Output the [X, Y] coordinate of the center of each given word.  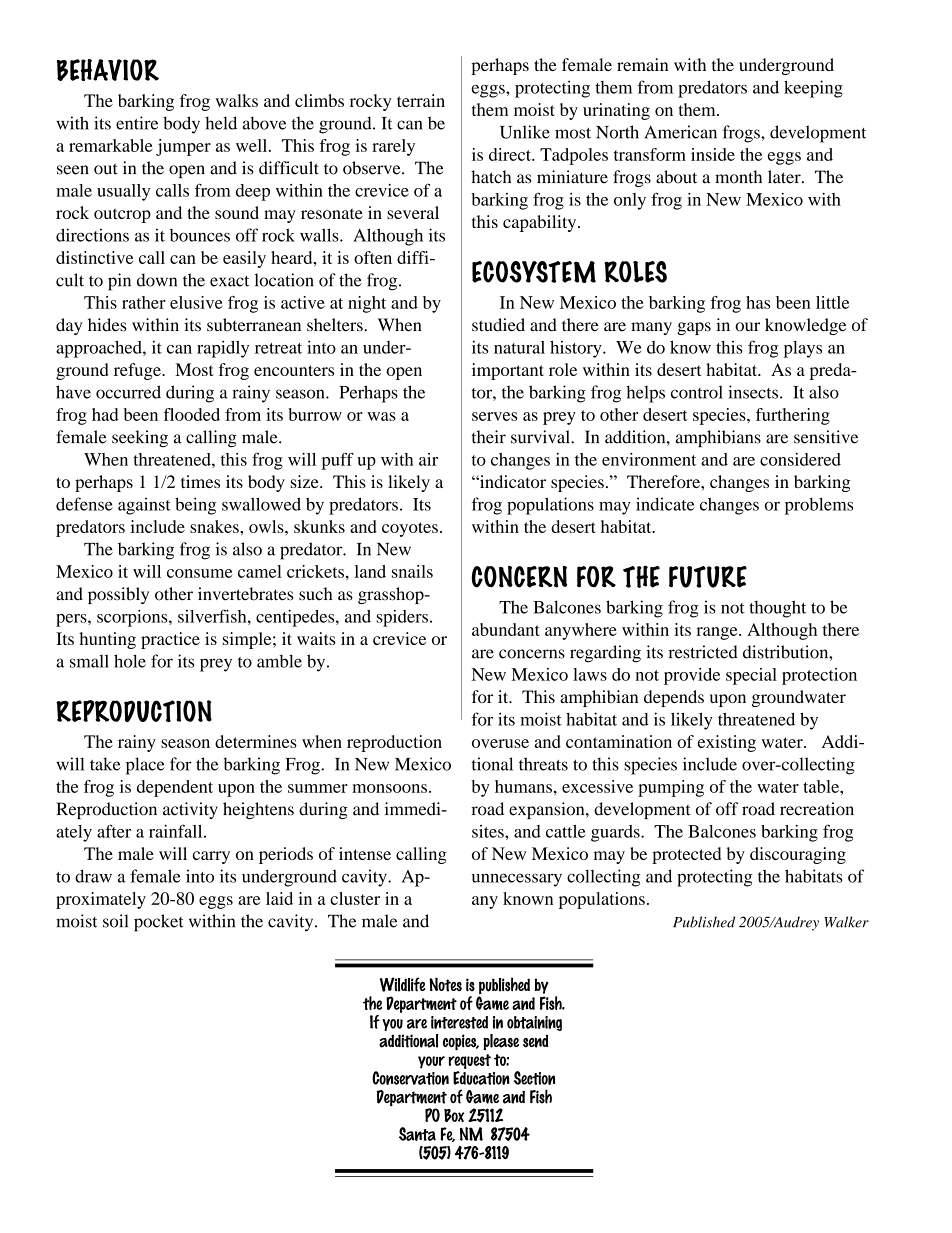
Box [454, 1115]
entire [137, 123]
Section [534, 1078]
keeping [813, 89]
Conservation [410, 1078]
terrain [421, 100]
